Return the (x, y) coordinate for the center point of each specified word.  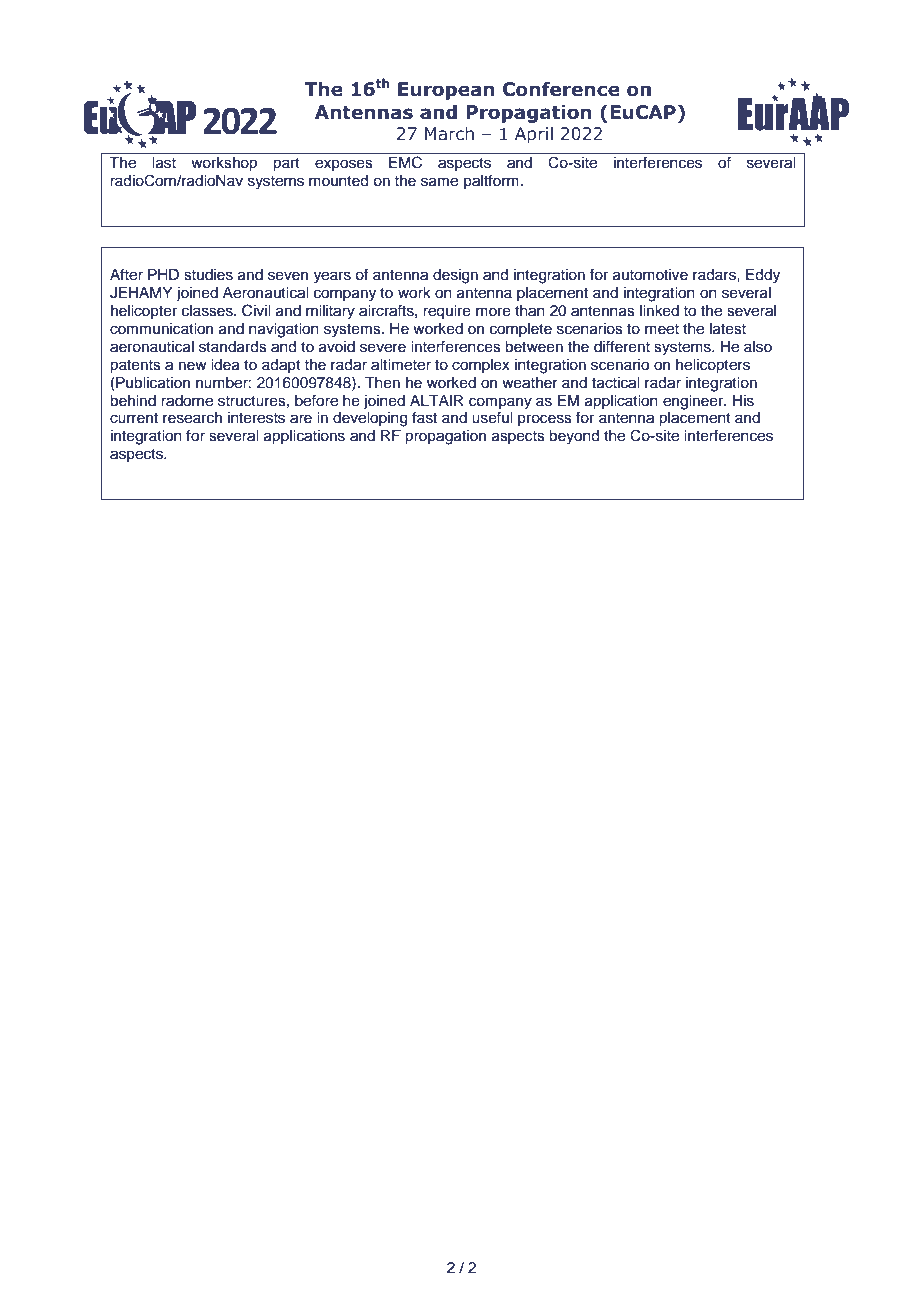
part (286, 165)
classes (208, 311)
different (622, 346)
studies (208, 275)
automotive (650, 275)
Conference (561, 89)
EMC (405, 162)
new (193, 366)
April (534, 135)
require (447, 312)
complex (481, 366)
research (192, 418)
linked (659, 311)
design (455, 276)
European (446, 91)
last (164, 163)
